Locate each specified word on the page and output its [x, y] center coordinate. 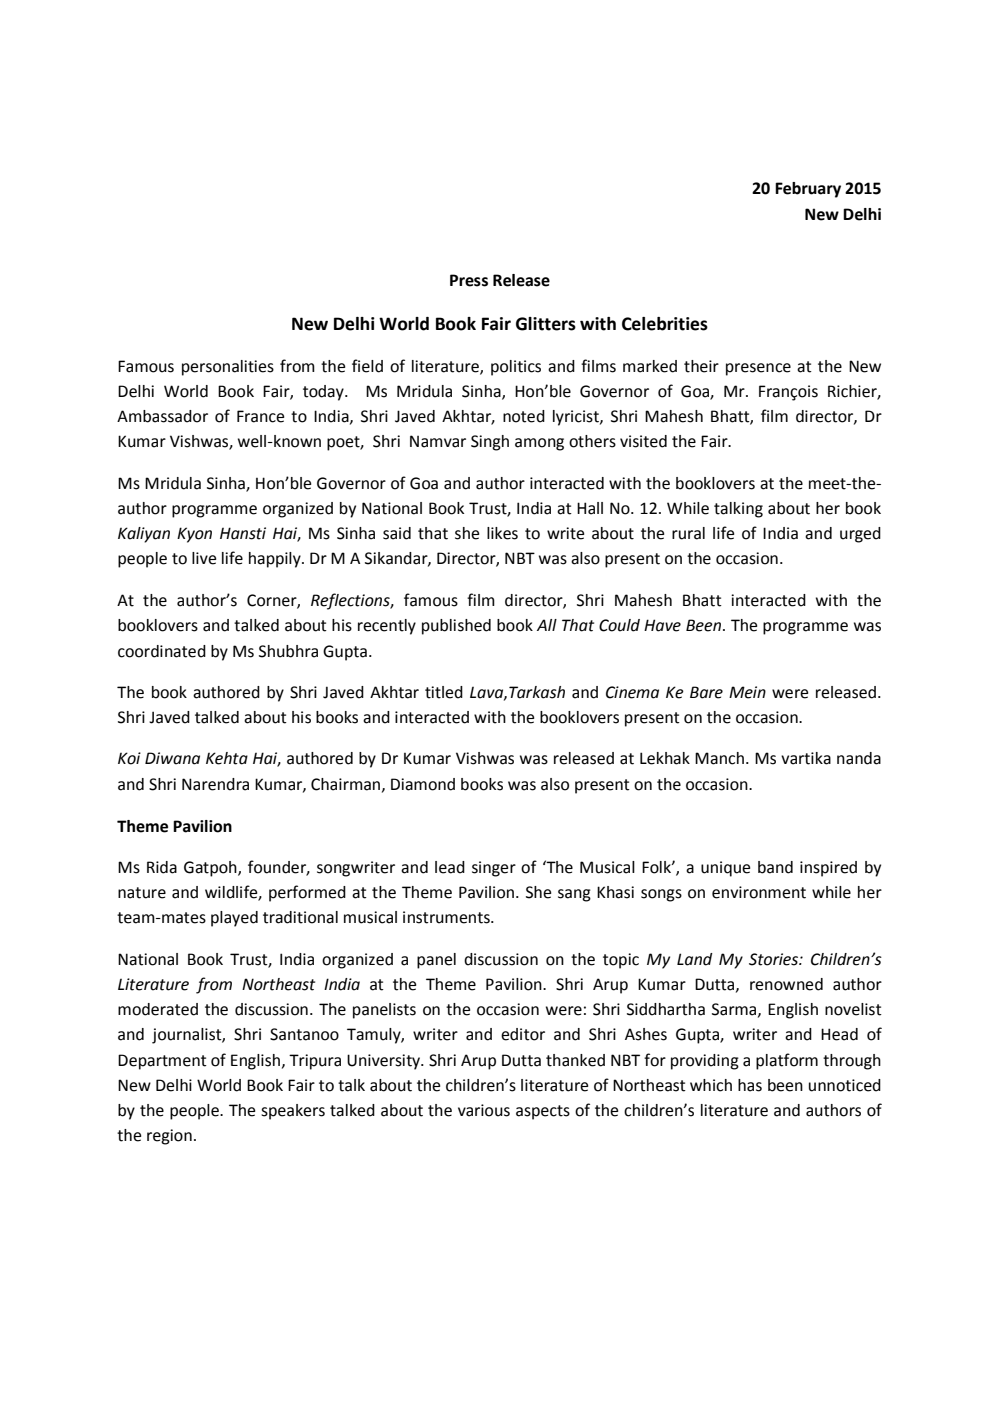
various [484, 1110]
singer [494, 869]
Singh [490, 443]
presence [758, 369]
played [234, 919]
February [808, 190]
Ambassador [162, 416]
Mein [747, 692]
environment [759, 892]
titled [444, 692]
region [169, 1137]
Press [469, 280]
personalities [228, 368]
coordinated [162, 651]
